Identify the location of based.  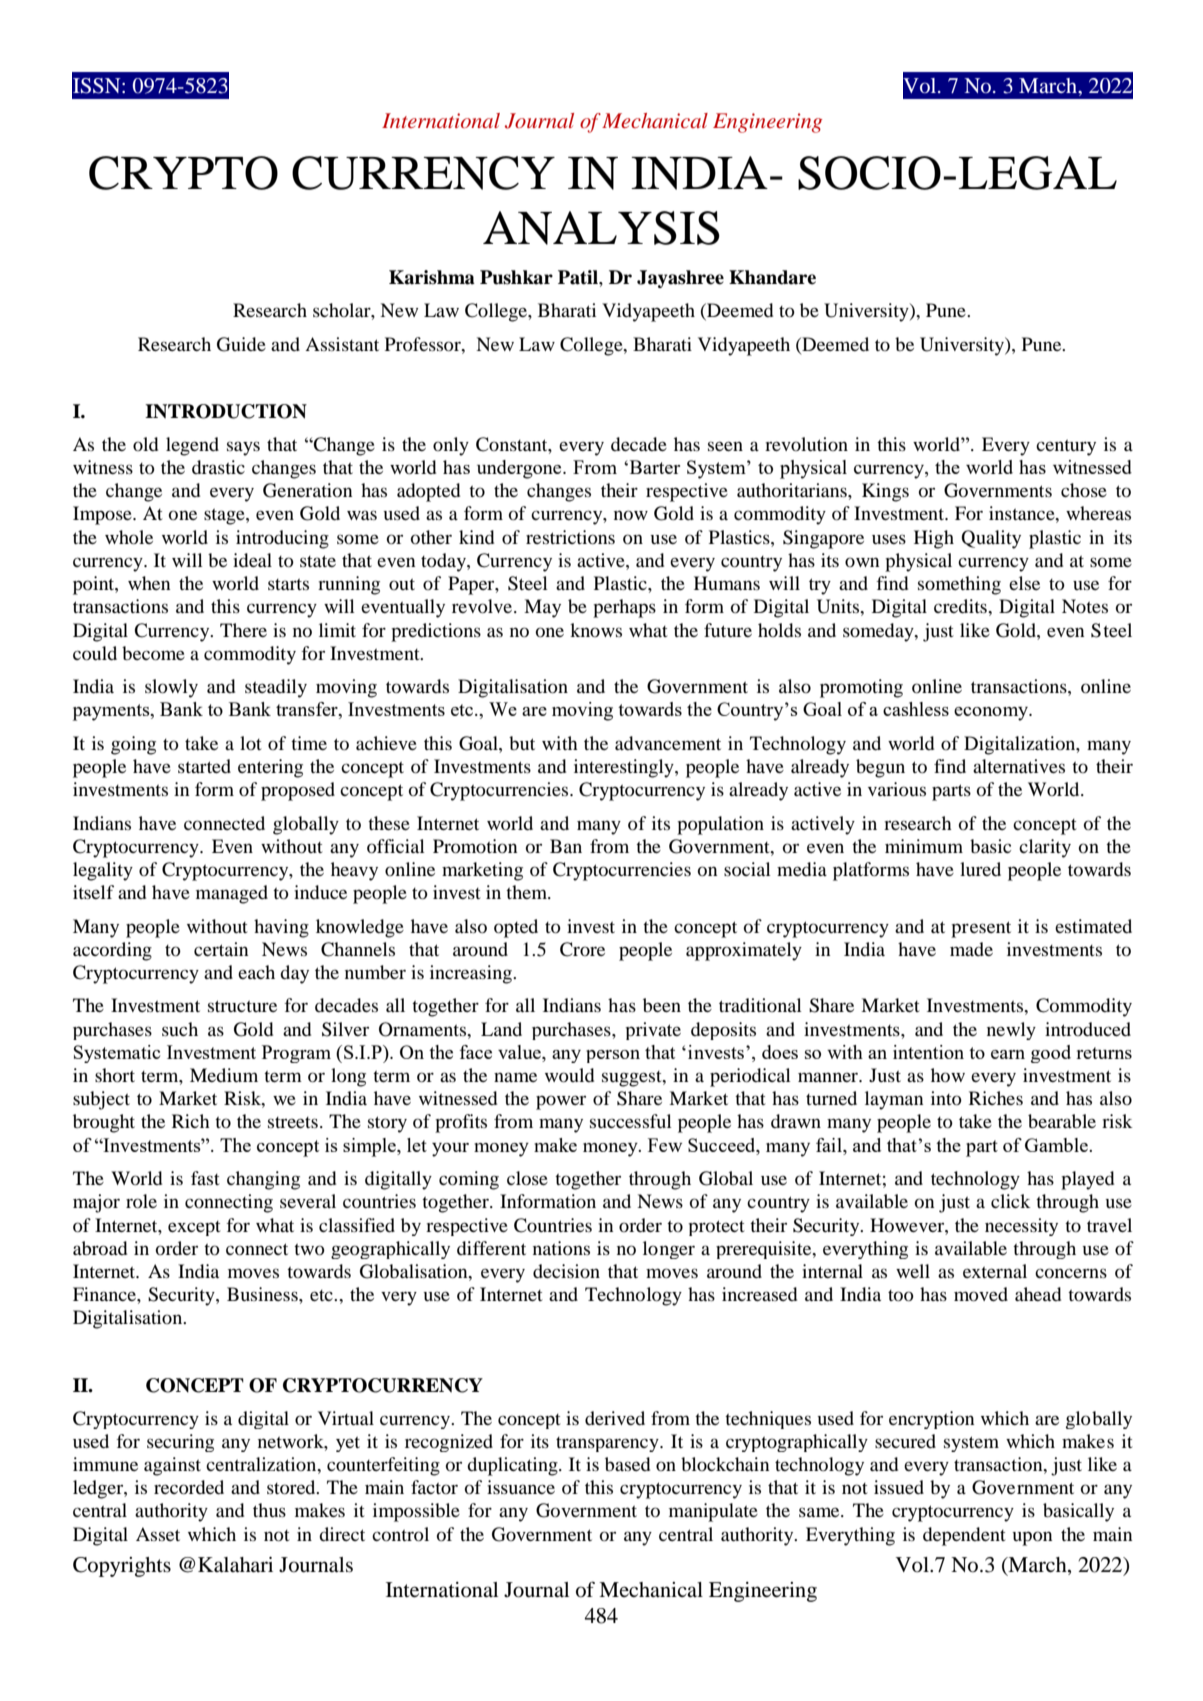
(627, 1464).
